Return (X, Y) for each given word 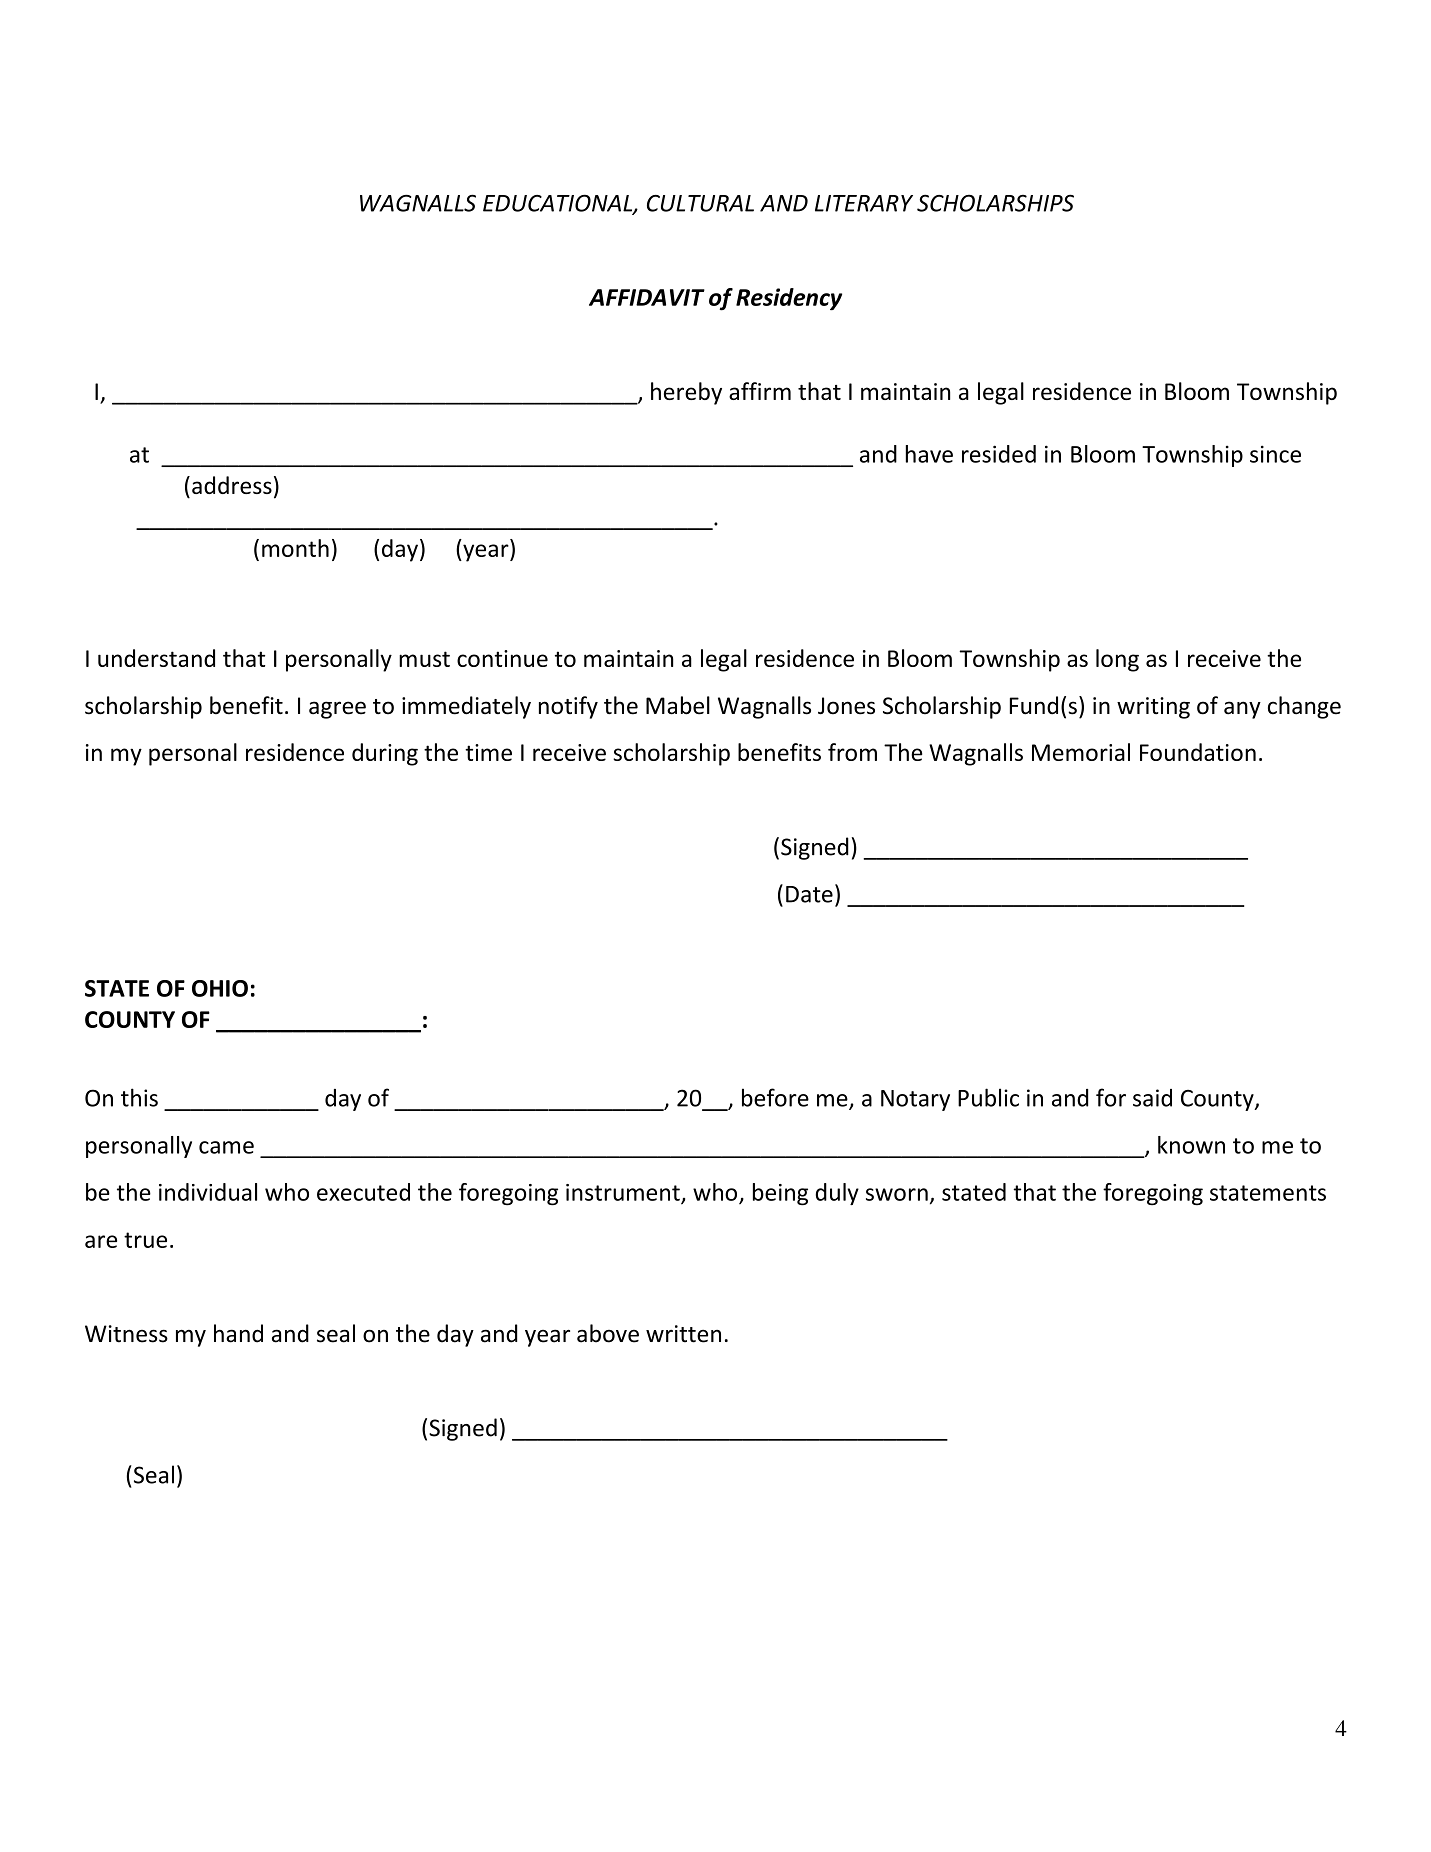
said (1152, 1098)
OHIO (220, 988)
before (775, 1097)
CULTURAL (700, 203)
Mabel (678, 705)
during (385, 754)
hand (238, 1333)
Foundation (1198, 752)
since (1275, 454)
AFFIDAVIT (647, 297)
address (232, 485)
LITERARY (864, 203)
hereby (686, 393)
